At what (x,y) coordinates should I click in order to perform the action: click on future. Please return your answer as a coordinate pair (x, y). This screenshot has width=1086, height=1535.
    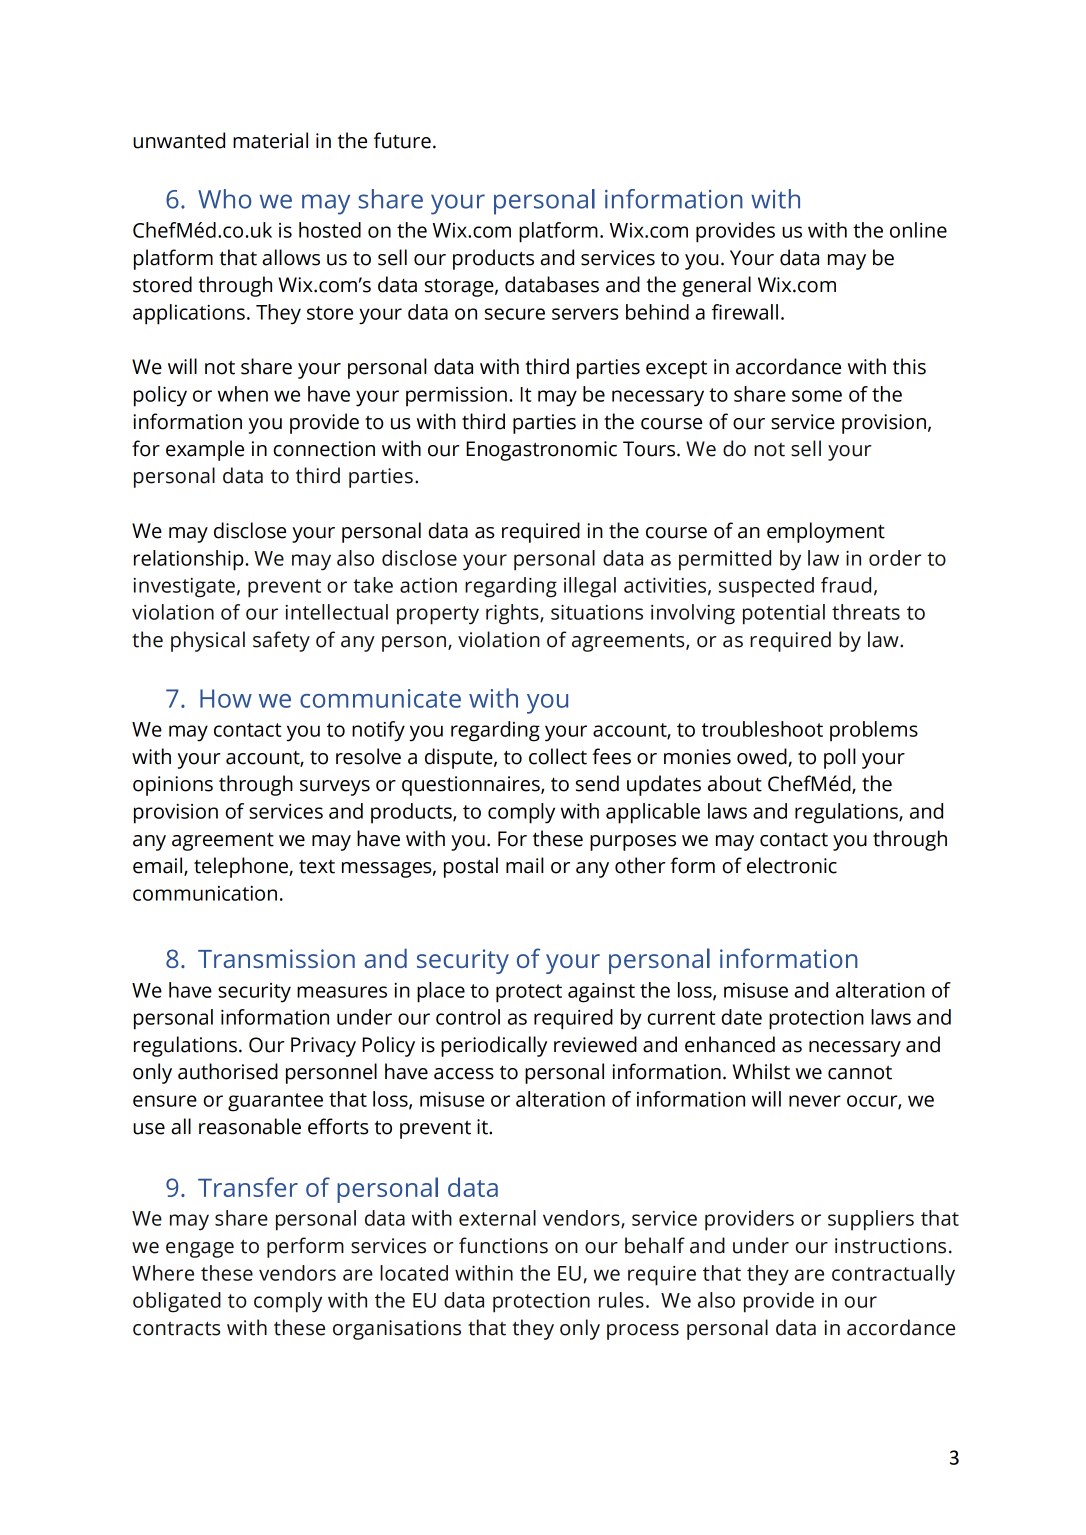
    Looking at the image, I should click on (402, 140).
